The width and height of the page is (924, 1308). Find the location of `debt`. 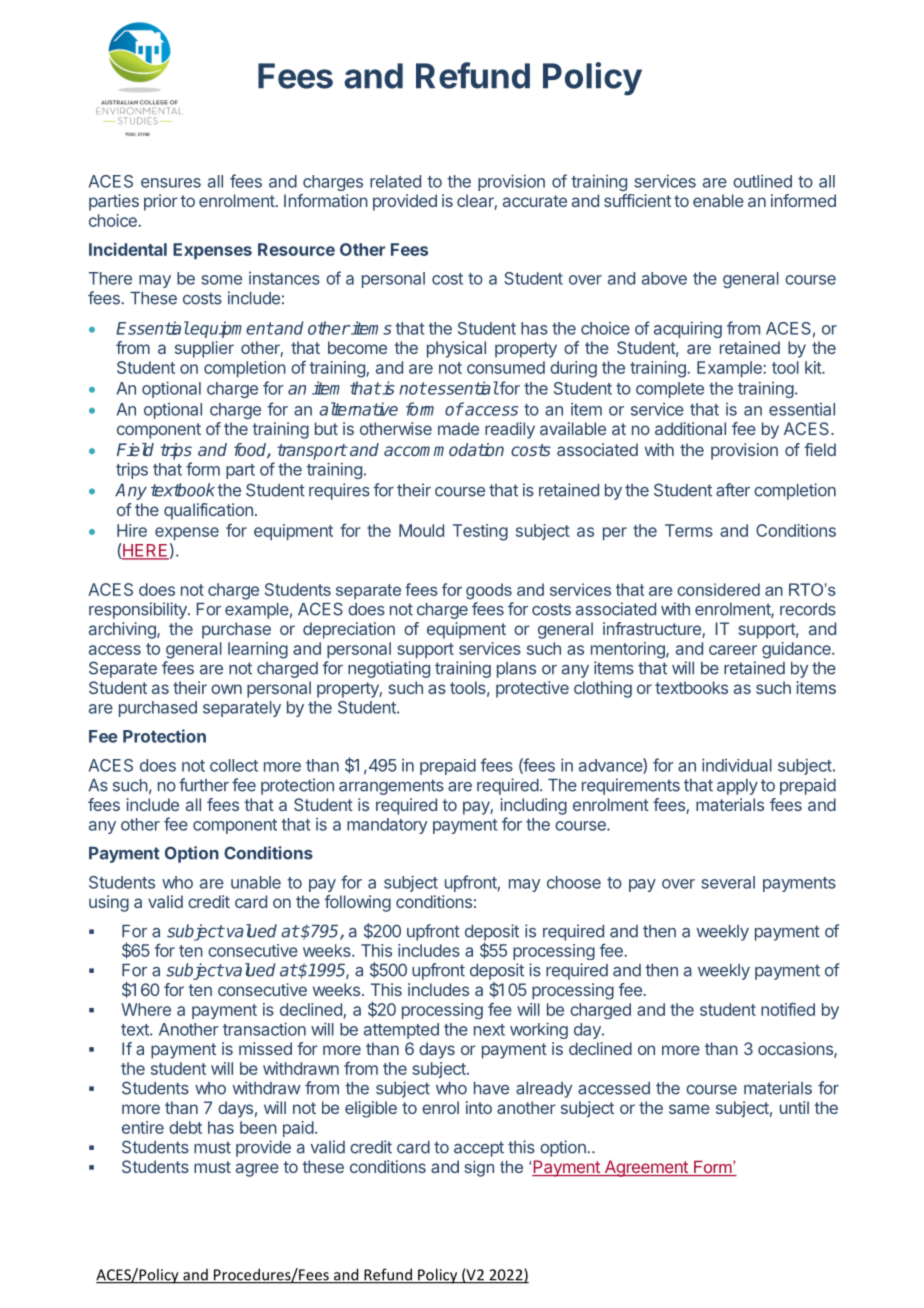

debt is located at coordinates (185, 1127).
